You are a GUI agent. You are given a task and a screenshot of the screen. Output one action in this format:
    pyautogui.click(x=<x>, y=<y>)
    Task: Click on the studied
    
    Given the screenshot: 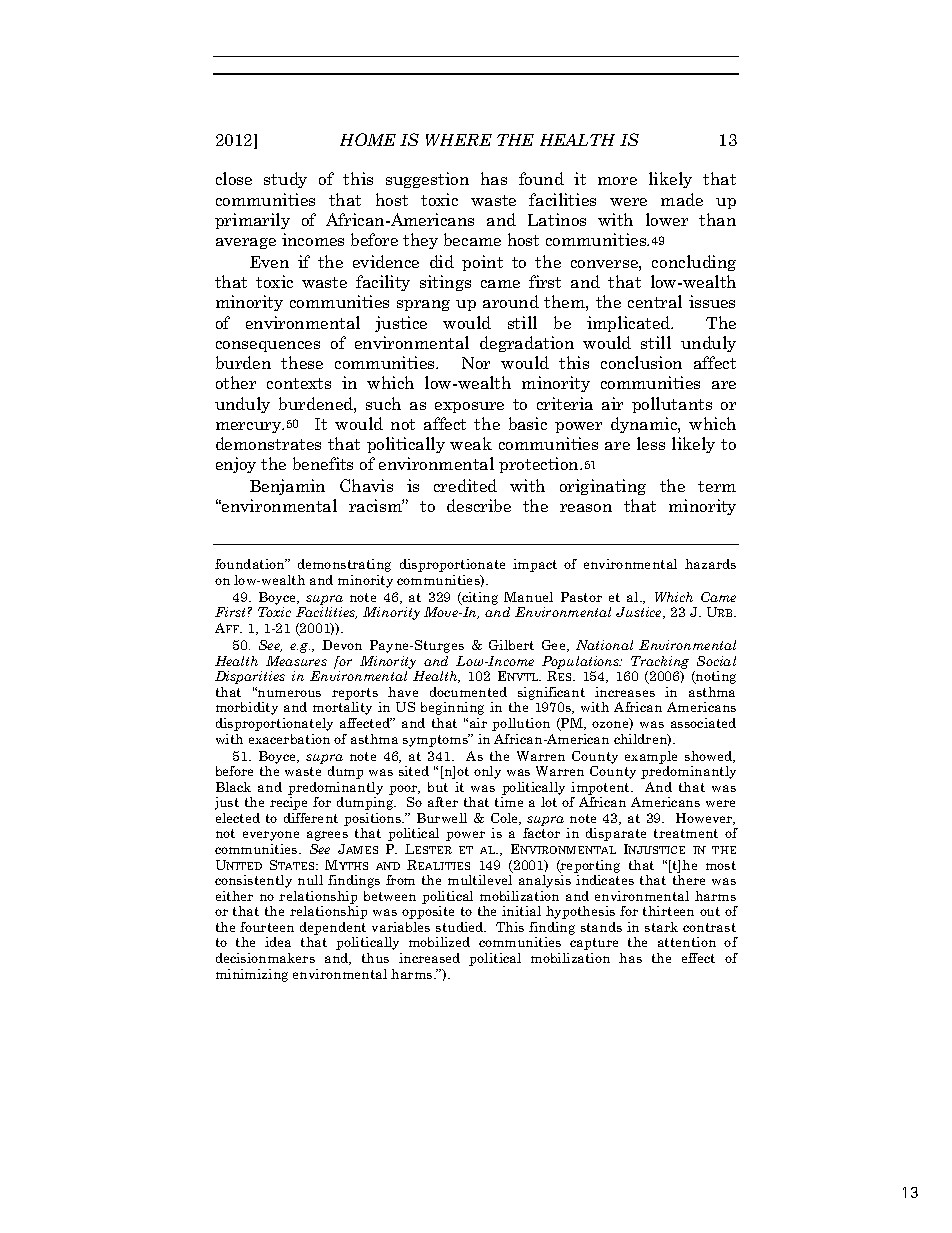 What is the action you would take?
    pyautogui.click(x=461, y=927)
